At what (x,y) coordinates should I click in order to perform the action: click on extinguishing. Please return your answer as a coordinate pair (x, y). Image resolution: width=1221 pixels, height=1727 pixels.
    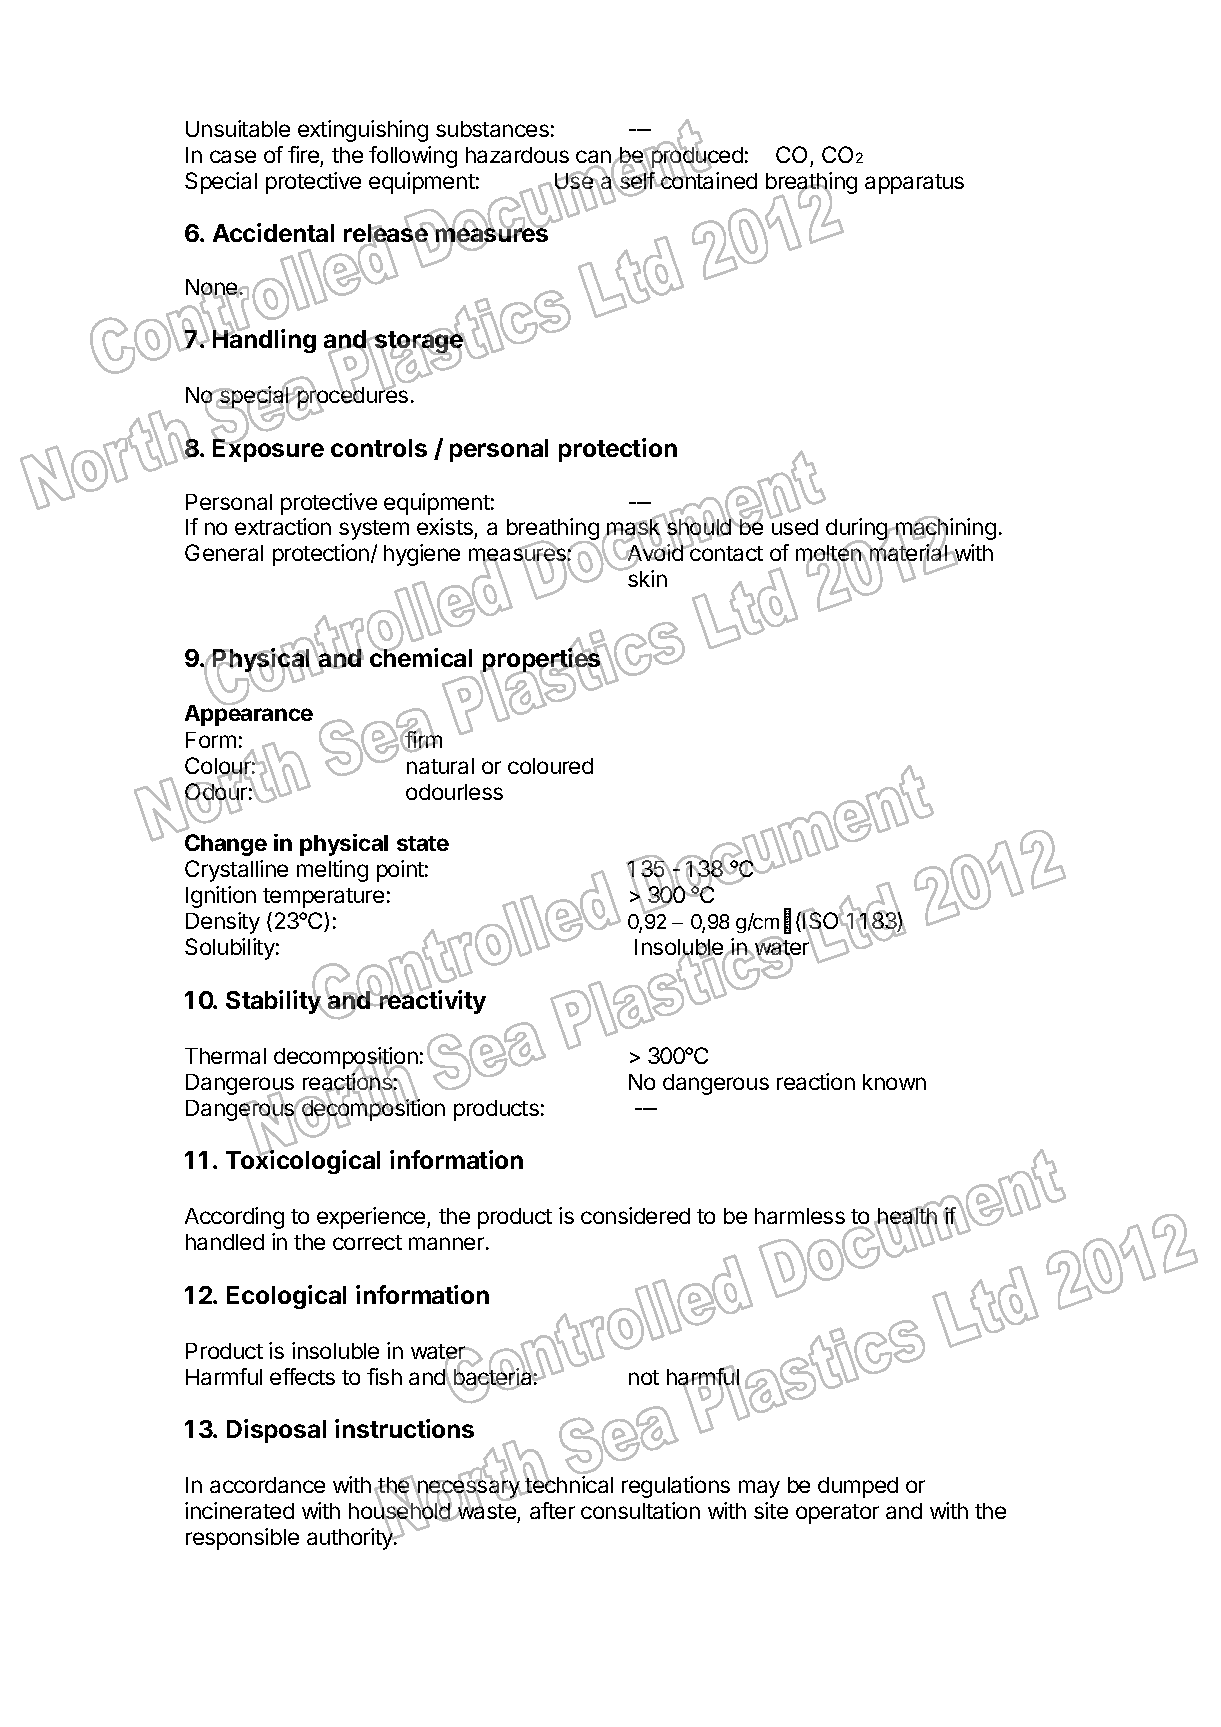
    Looking at the image, I should click on (363, 131).
